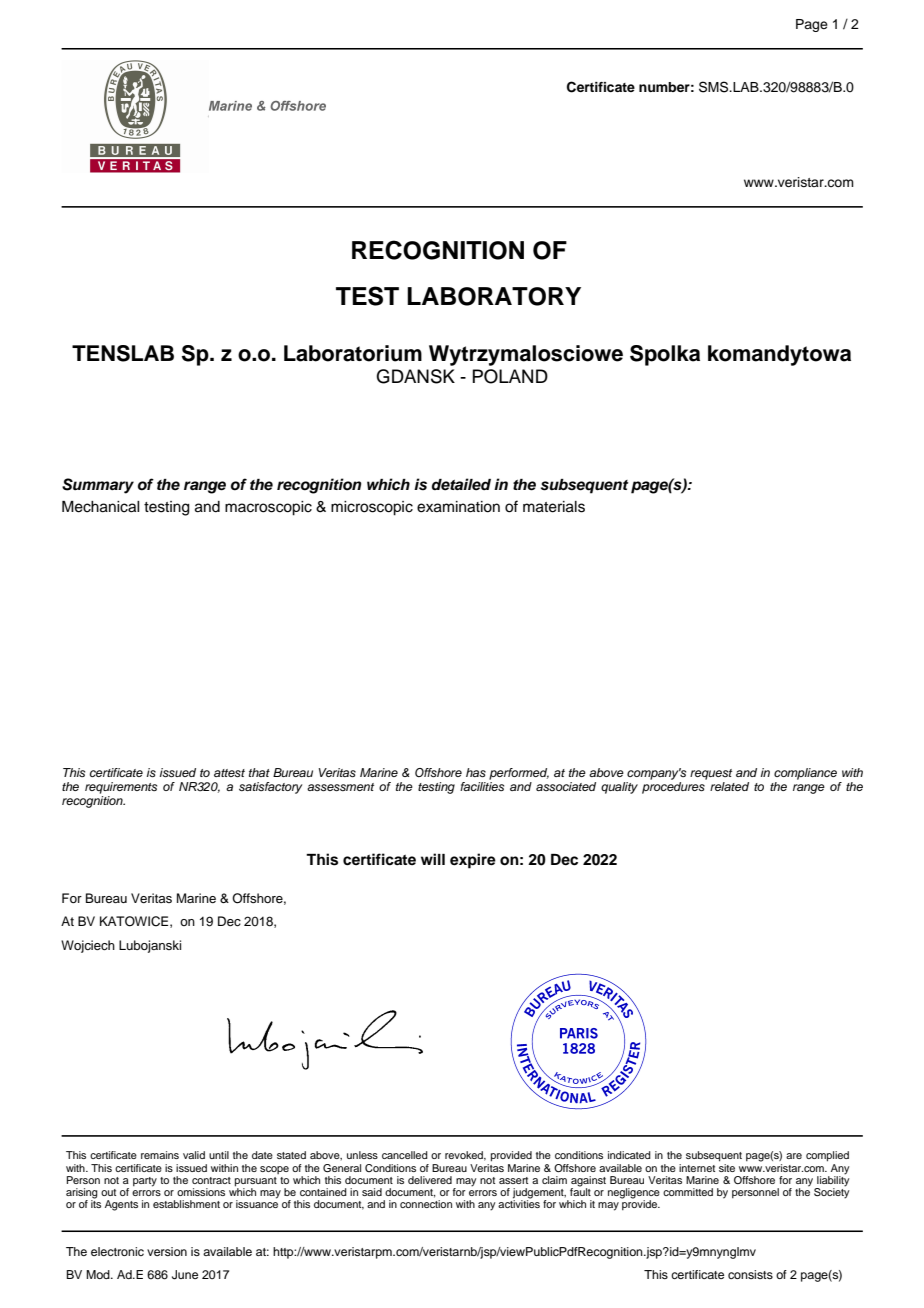 This page has width=924, height=1308. I want to click on expire, so click(473, 861).
